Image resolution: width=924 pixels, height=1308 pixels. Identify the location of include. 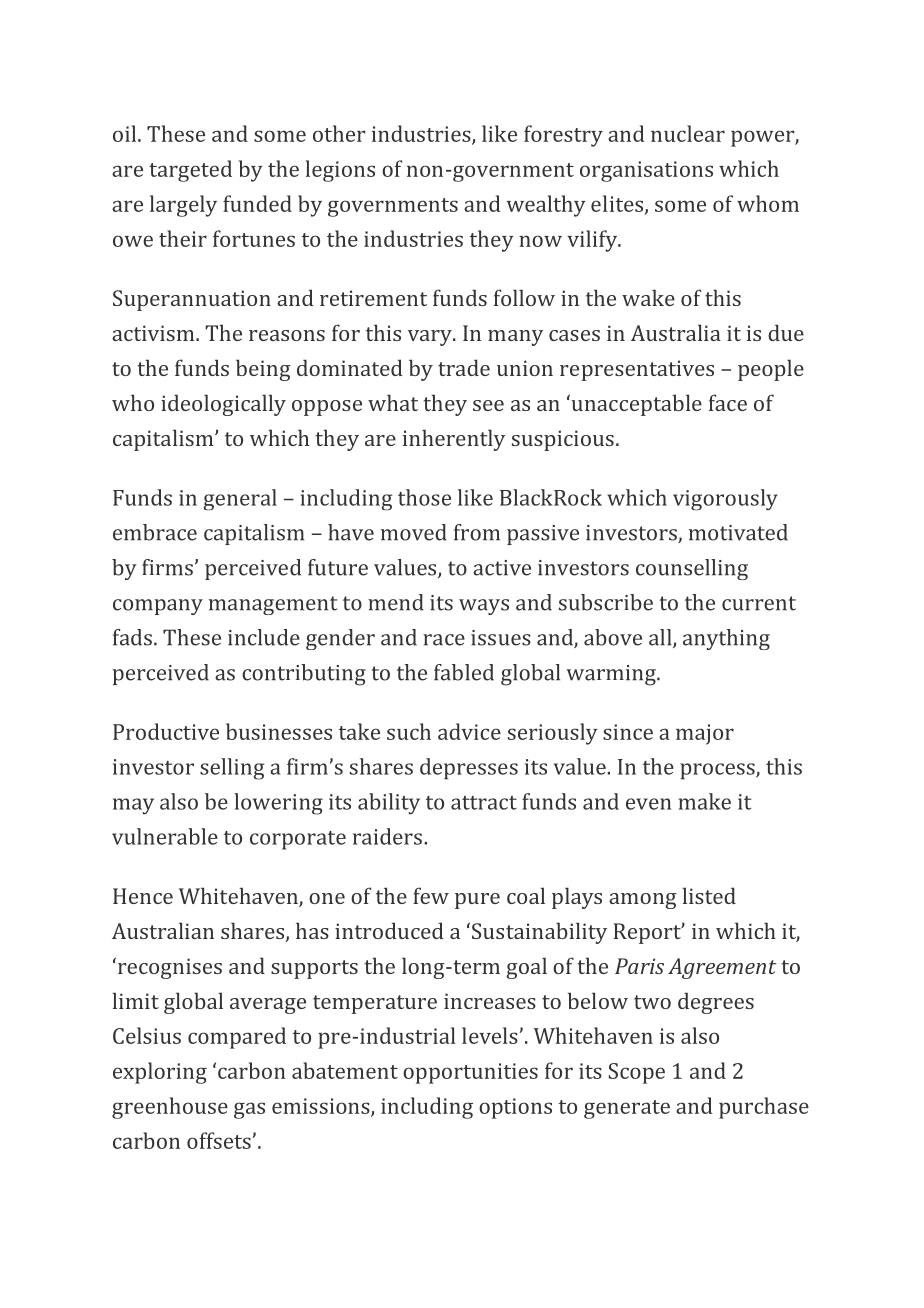
(264, 637).
